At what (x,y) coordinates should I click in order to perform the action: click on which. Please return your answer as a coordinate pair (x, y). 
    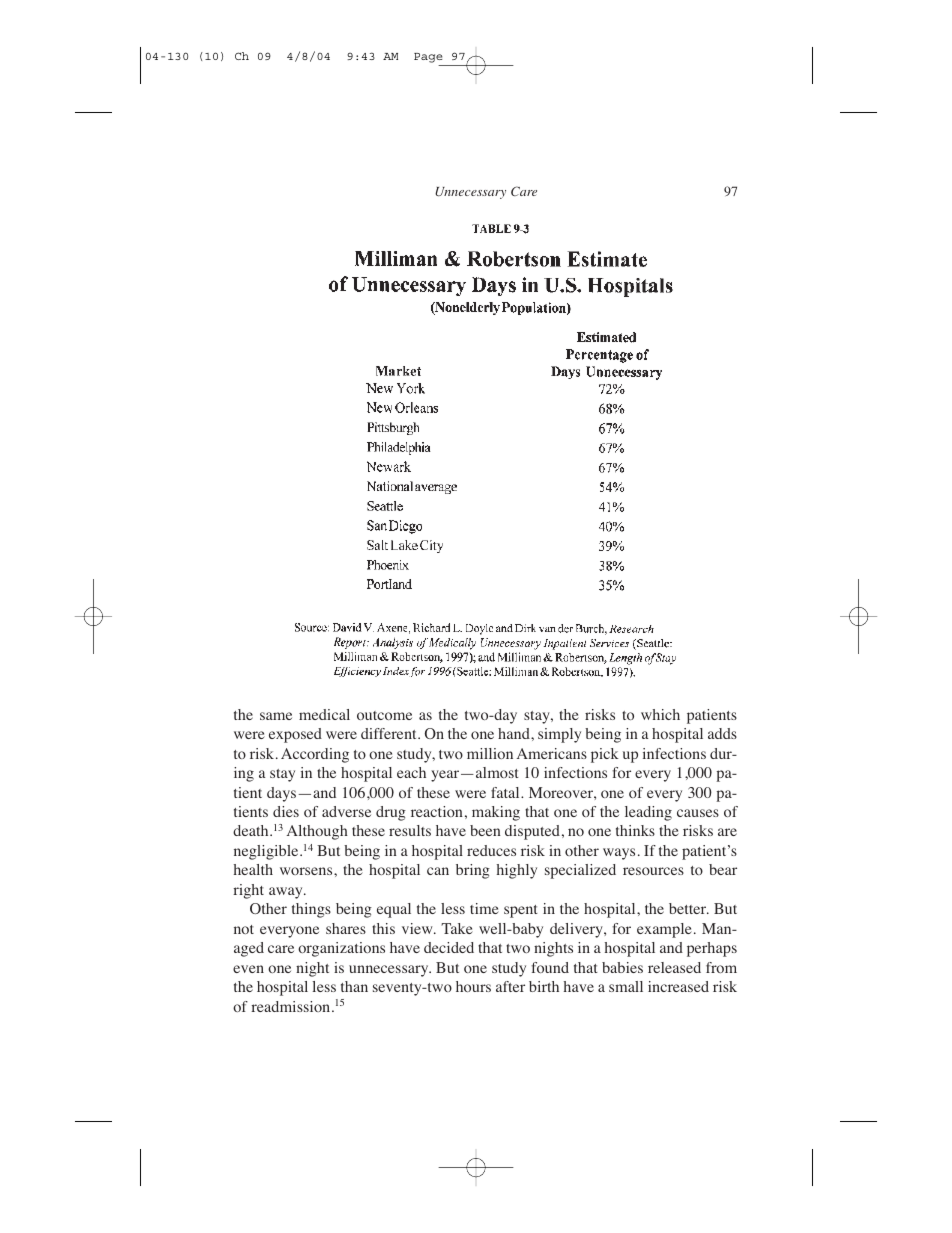
    Looking at the image, I should click on (660, 714).
